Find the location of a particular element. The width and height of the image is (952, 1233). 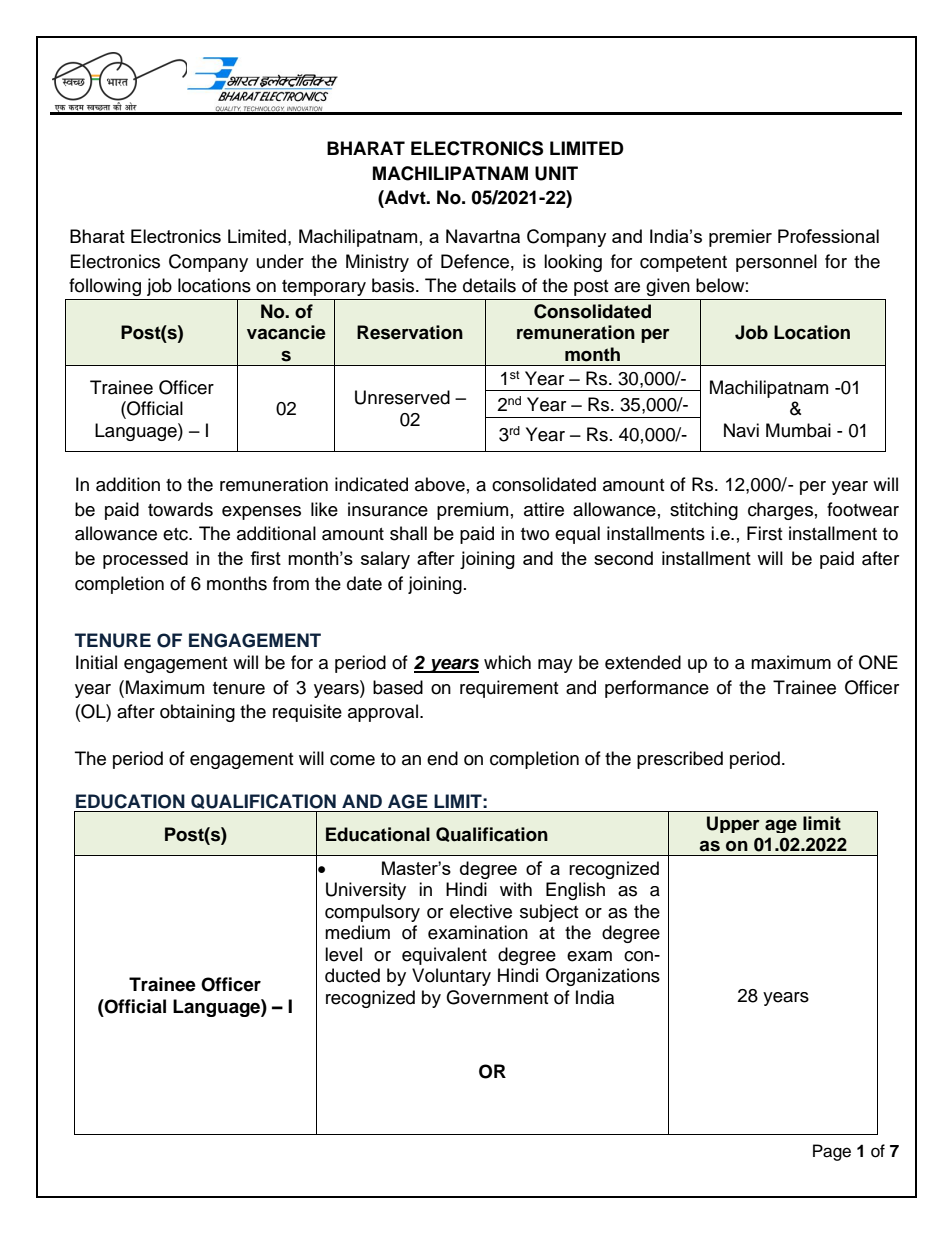

under is located at coordinates (280, 261).
